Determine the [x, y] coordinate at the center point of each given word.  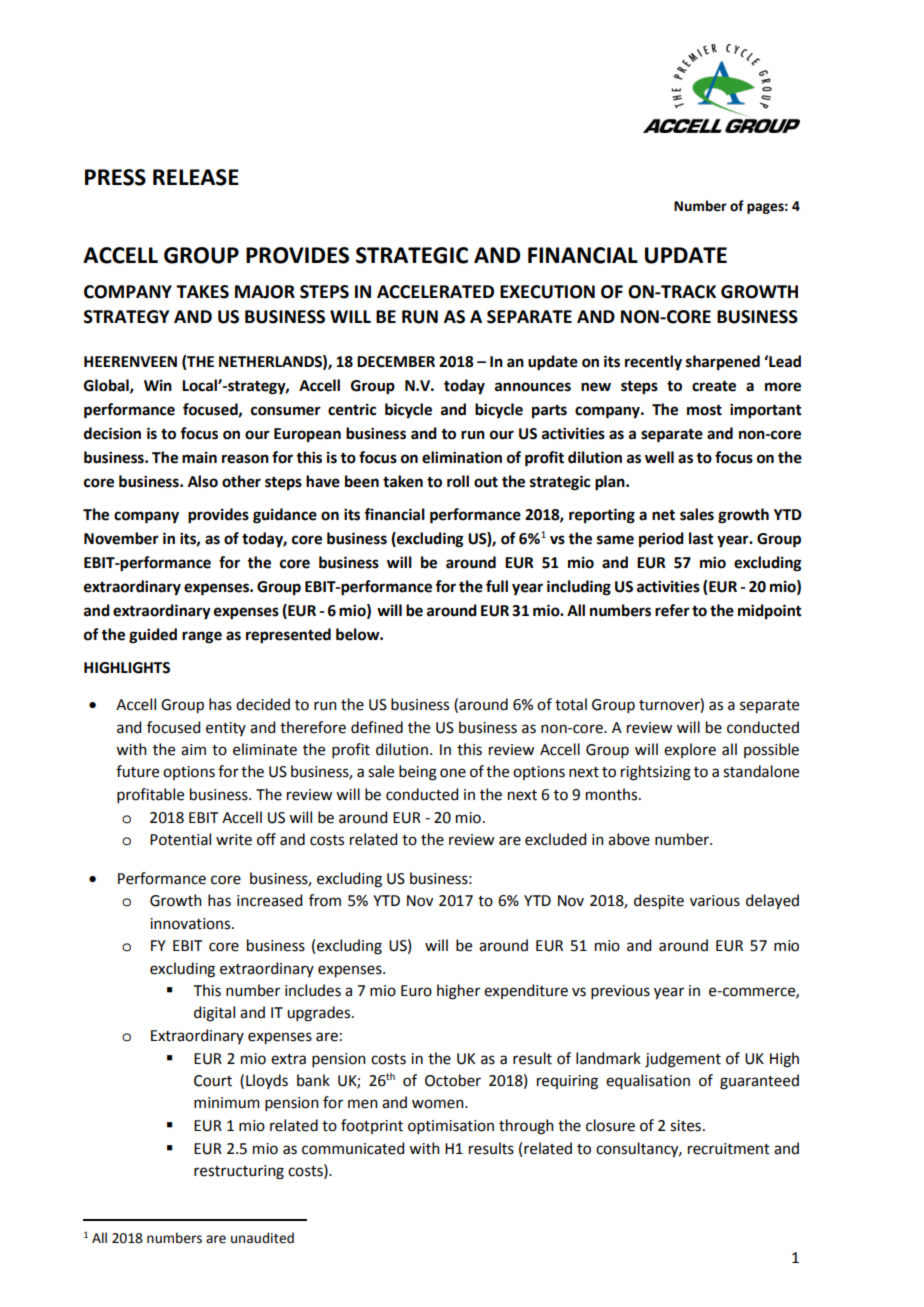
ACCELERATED [435, 292]
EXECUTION [547, 292]
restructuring [239, 1172]
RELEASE [196, 177]
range [202, 637]
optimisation [451, 1127]
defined [377, 727]
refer [672, 610]
